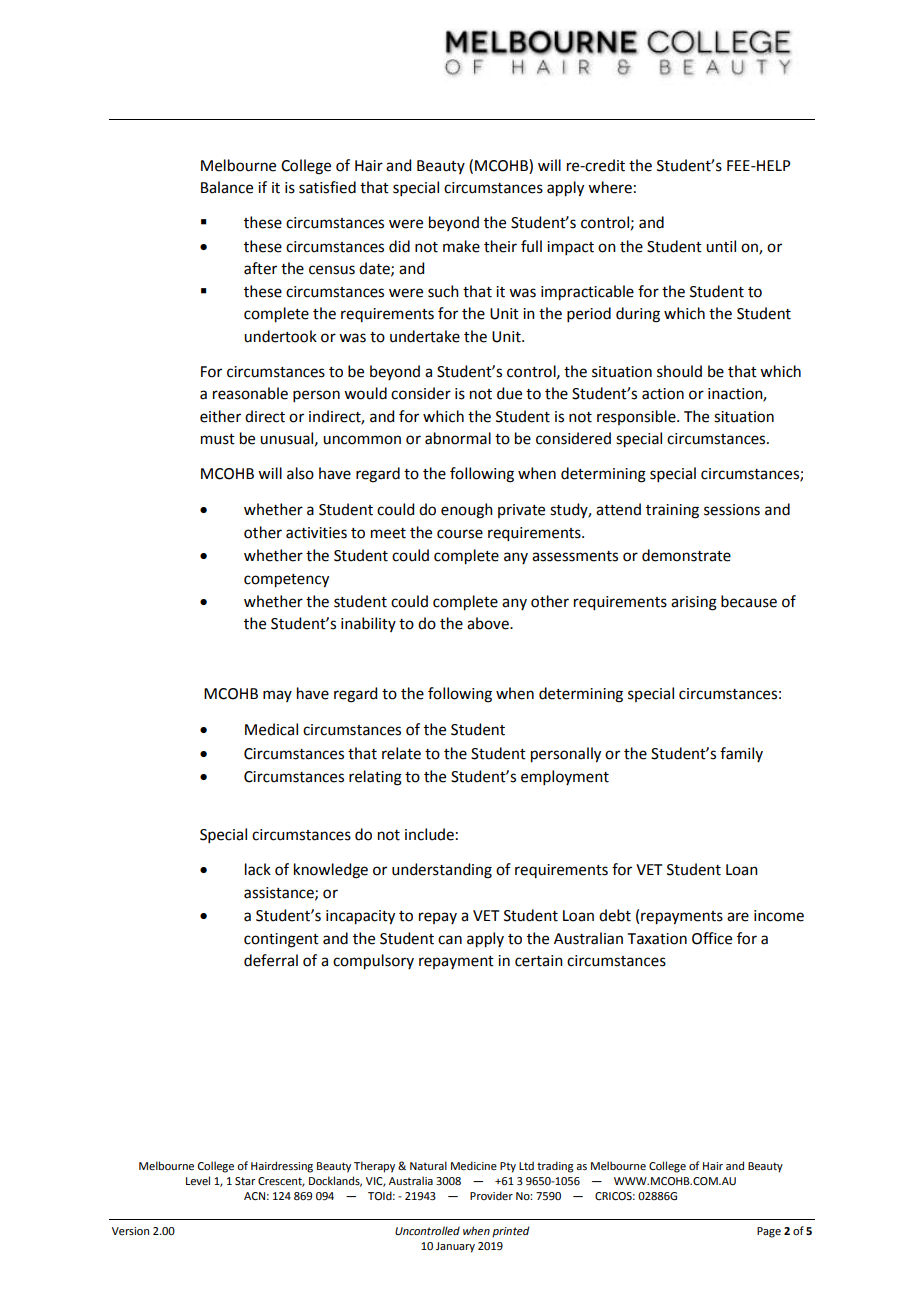 The image size is (924, 1308). I want to click on Balance, so click(227, 187).
